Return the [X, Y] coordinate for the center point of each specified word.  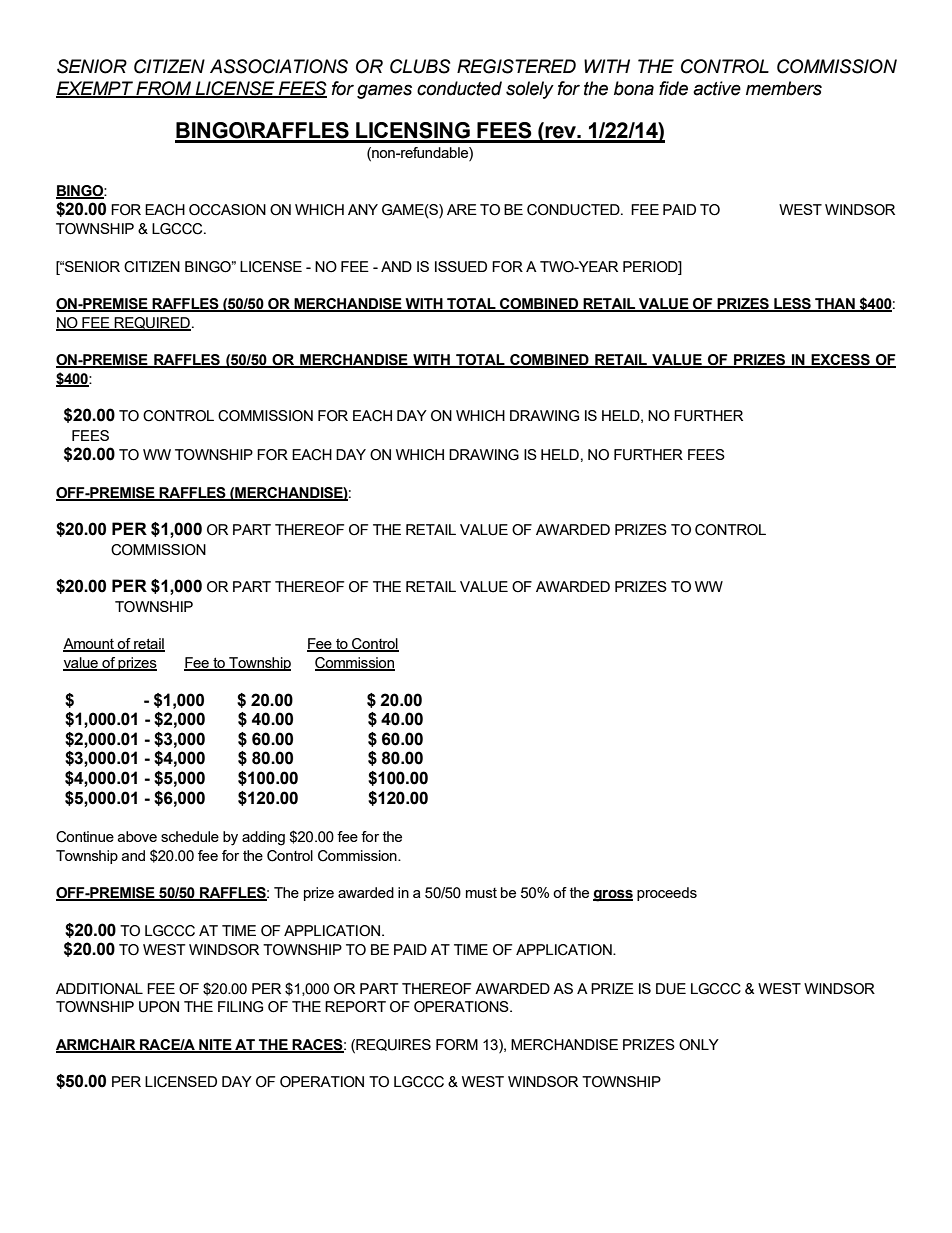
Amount [89, 645]
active [717, 88]
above [137, 836]
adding [263, 838]
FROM [164, 89]
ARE [462, 209]
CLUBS [420, 66]
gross [613, 896]
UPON [159, 1007]
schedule [190, 836]
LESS [792, 305]
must [481, 893]
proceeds [667, 894]
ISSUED [461, 267]
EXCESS [841, 361]
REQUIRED [152, 324]
